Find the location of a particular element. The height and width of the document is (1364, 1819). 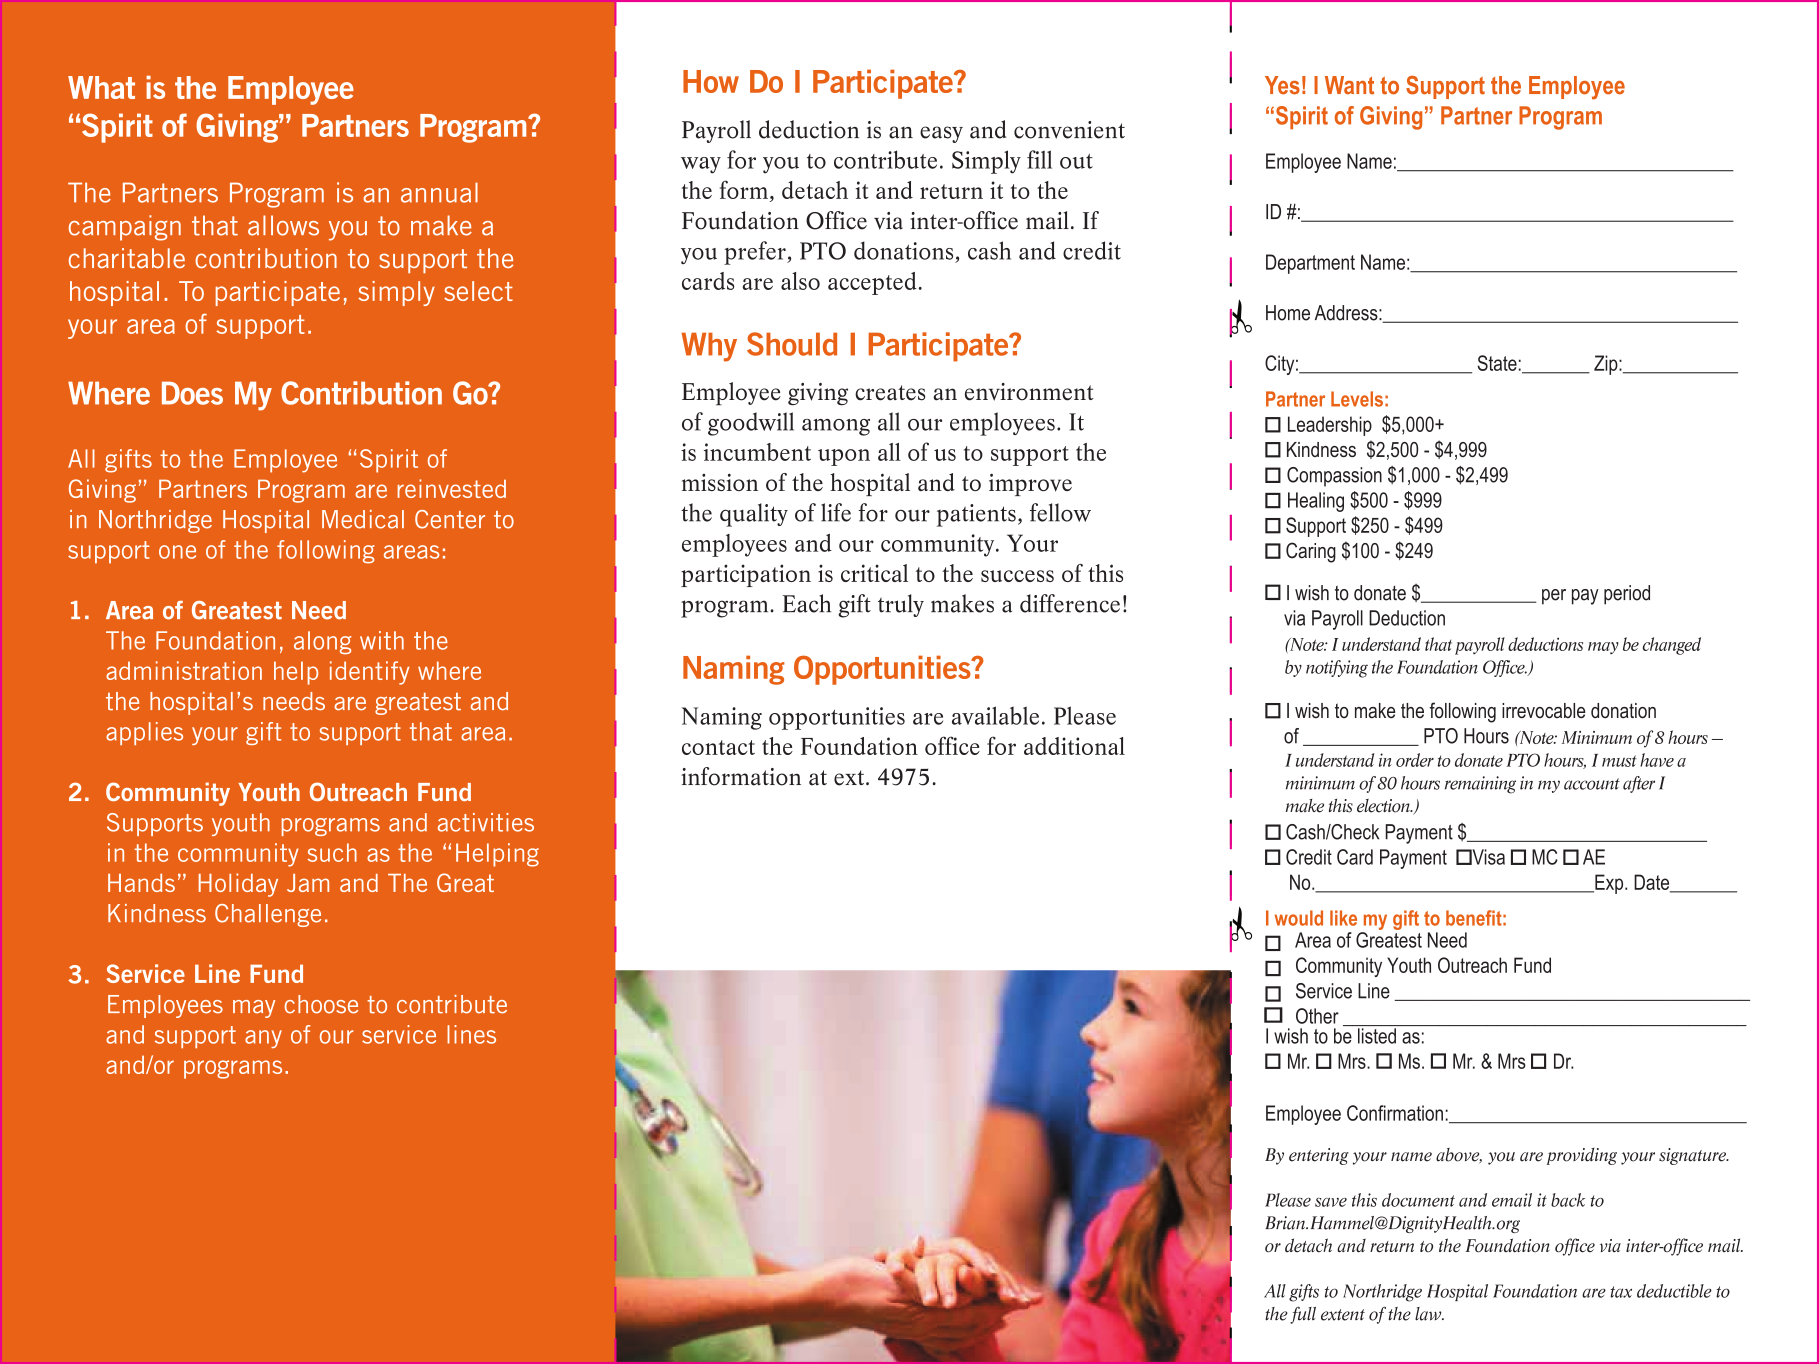

any is located at coordinates (263, 1039).
